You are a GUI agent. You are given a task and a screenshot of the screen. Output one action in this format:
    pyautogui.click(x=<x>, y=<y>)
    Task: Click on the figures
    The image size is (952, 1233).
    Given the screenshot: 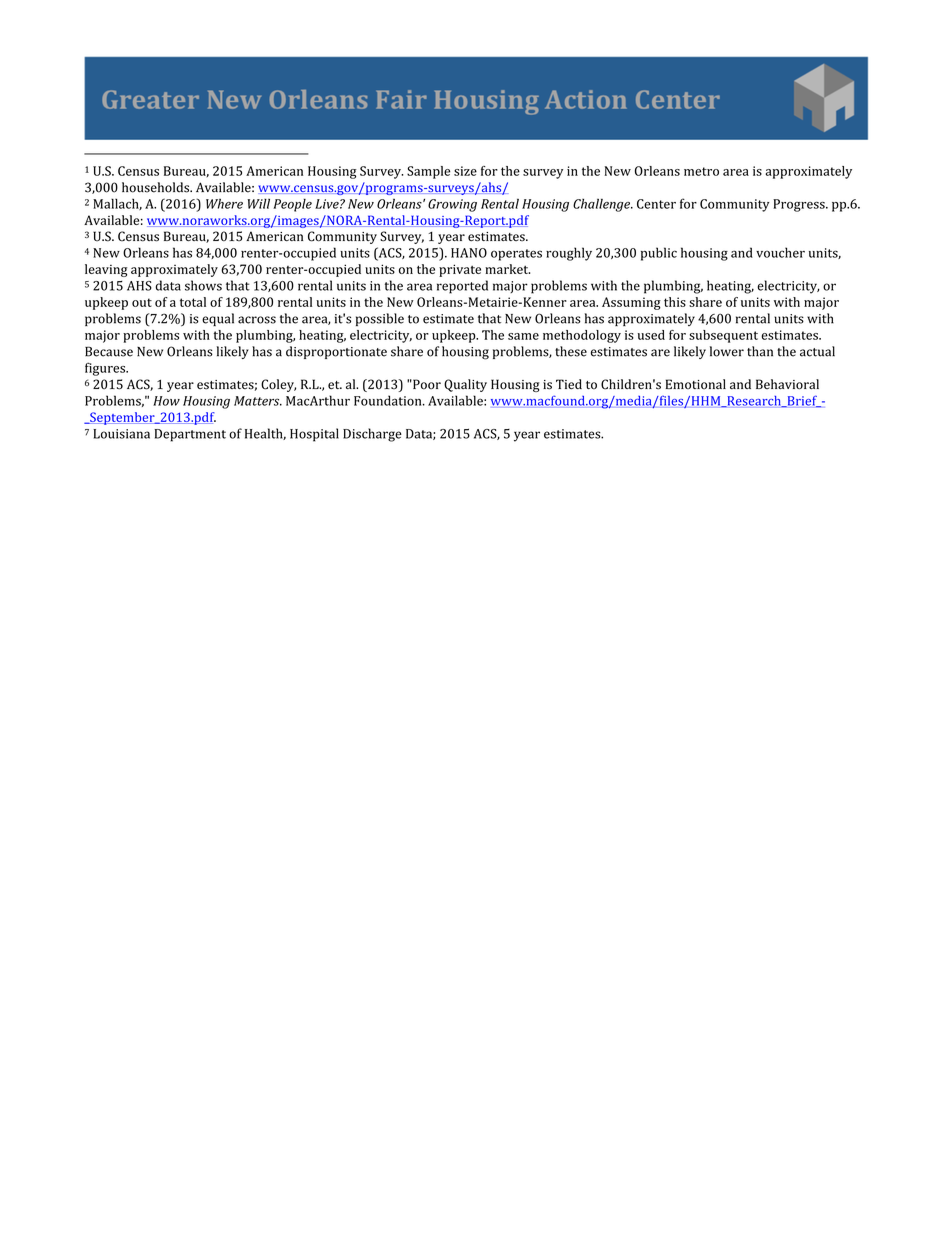 What is the action you would take?
    pyautogui.click(x=106, y=369)
